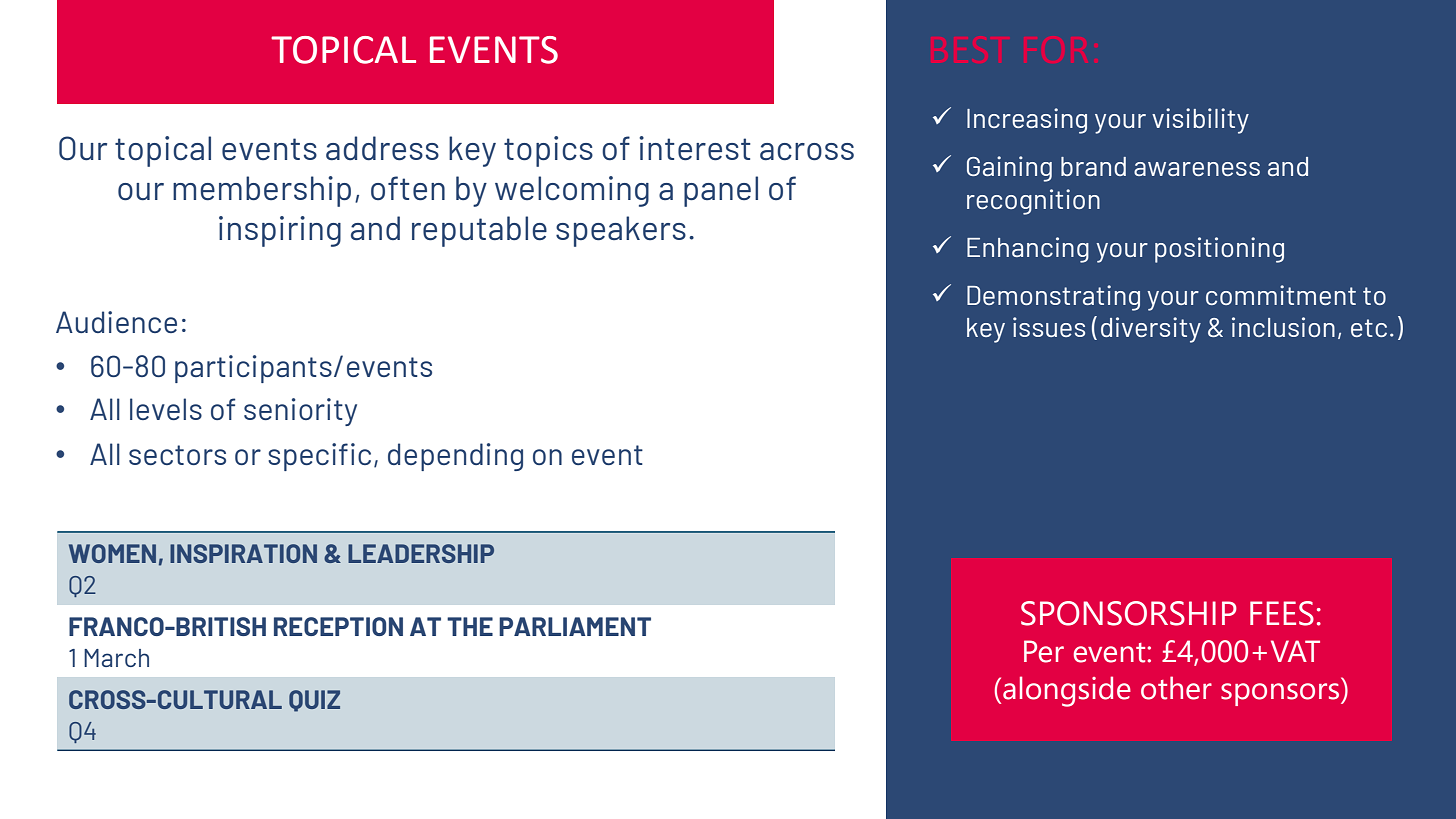 This screenshot has width=1456, height=819. What do you see at coordinates (382, 148) in the screenshot?
I see `address` at bounding box center [382, 148].
